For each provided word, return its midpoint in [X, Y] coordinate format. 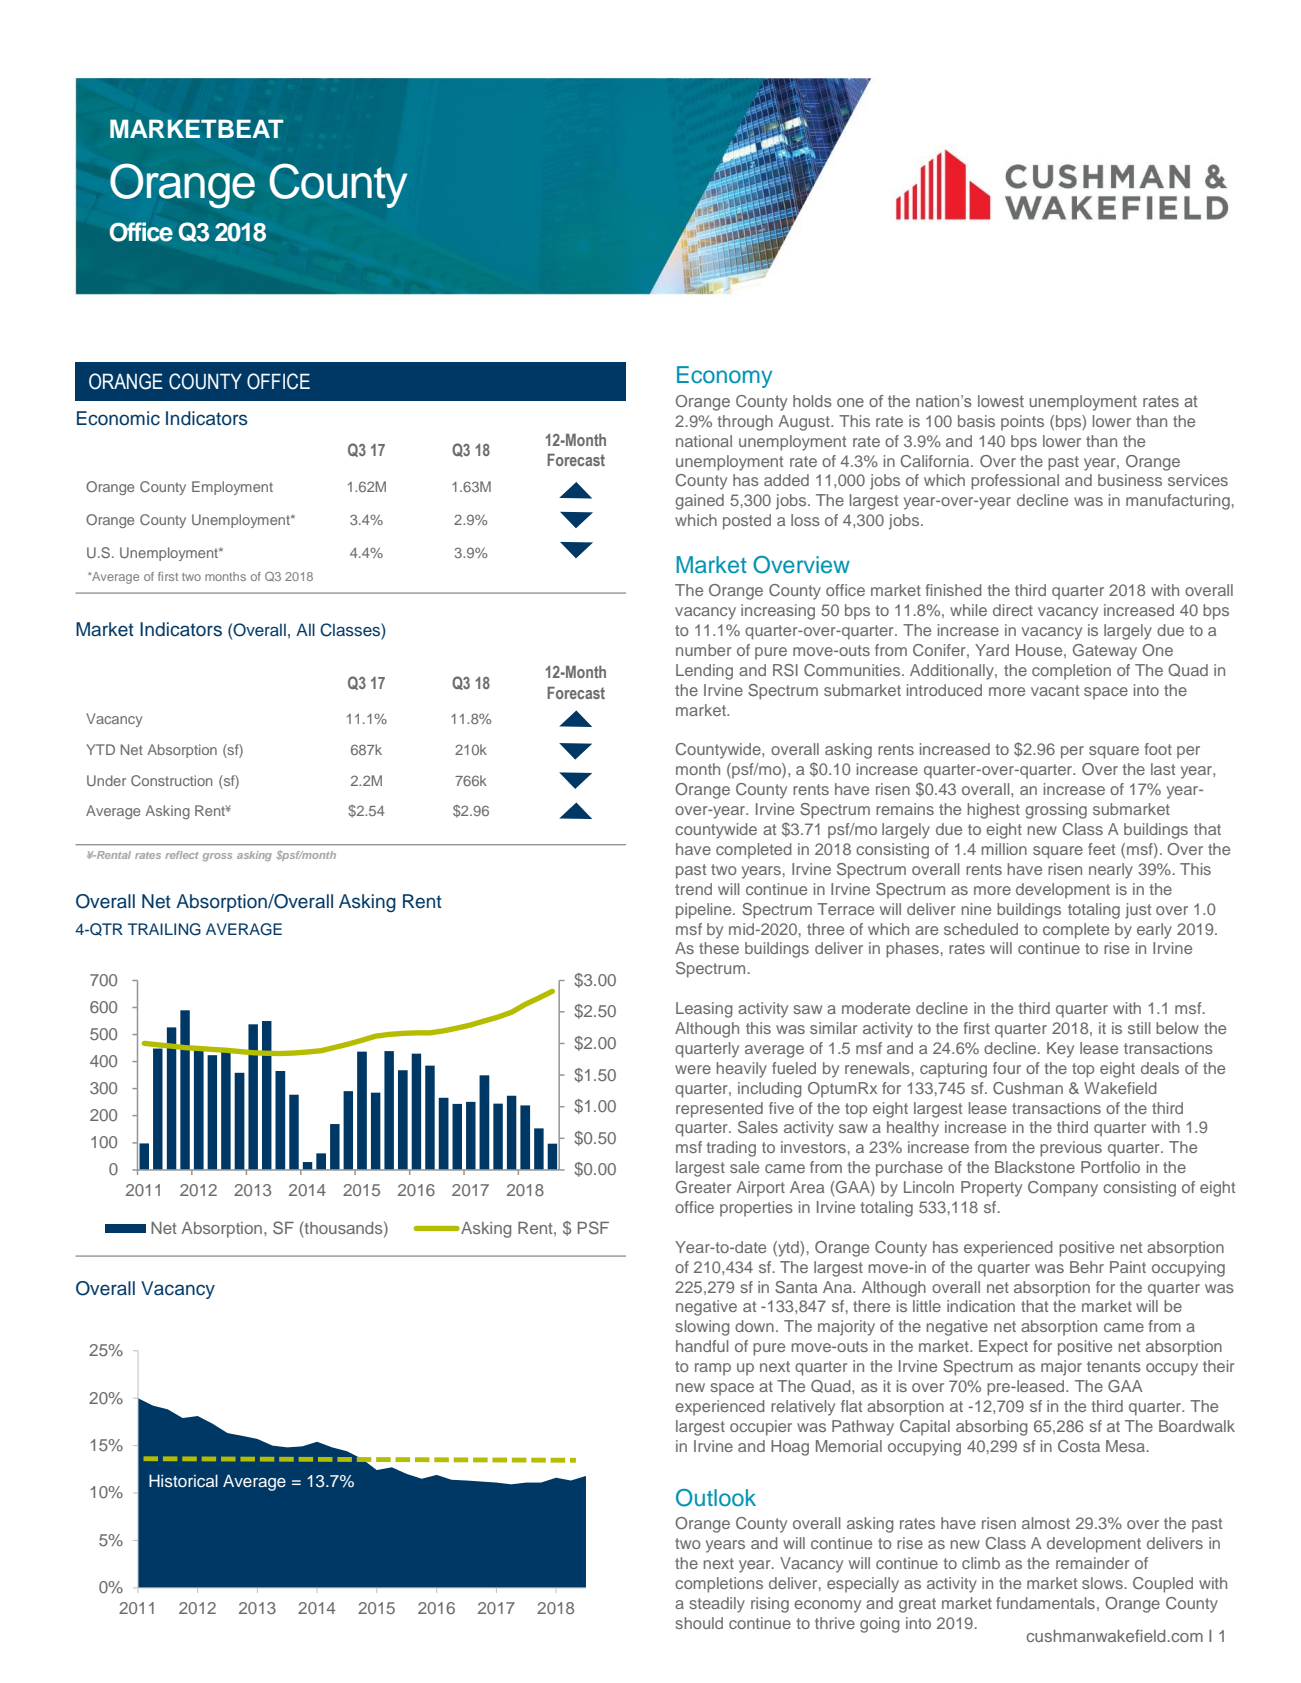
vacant [1055, 690]
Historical [183, 1481]
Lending [704, 672]
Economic [118, 418]
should [699, 1623]
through [745, 423]
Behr [1087, 1267]
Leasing [704, 1010]
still [1139, 1028]
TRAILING [164, 929]
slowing [703, 1328]
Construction [172, 780]
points [1022, 423]
